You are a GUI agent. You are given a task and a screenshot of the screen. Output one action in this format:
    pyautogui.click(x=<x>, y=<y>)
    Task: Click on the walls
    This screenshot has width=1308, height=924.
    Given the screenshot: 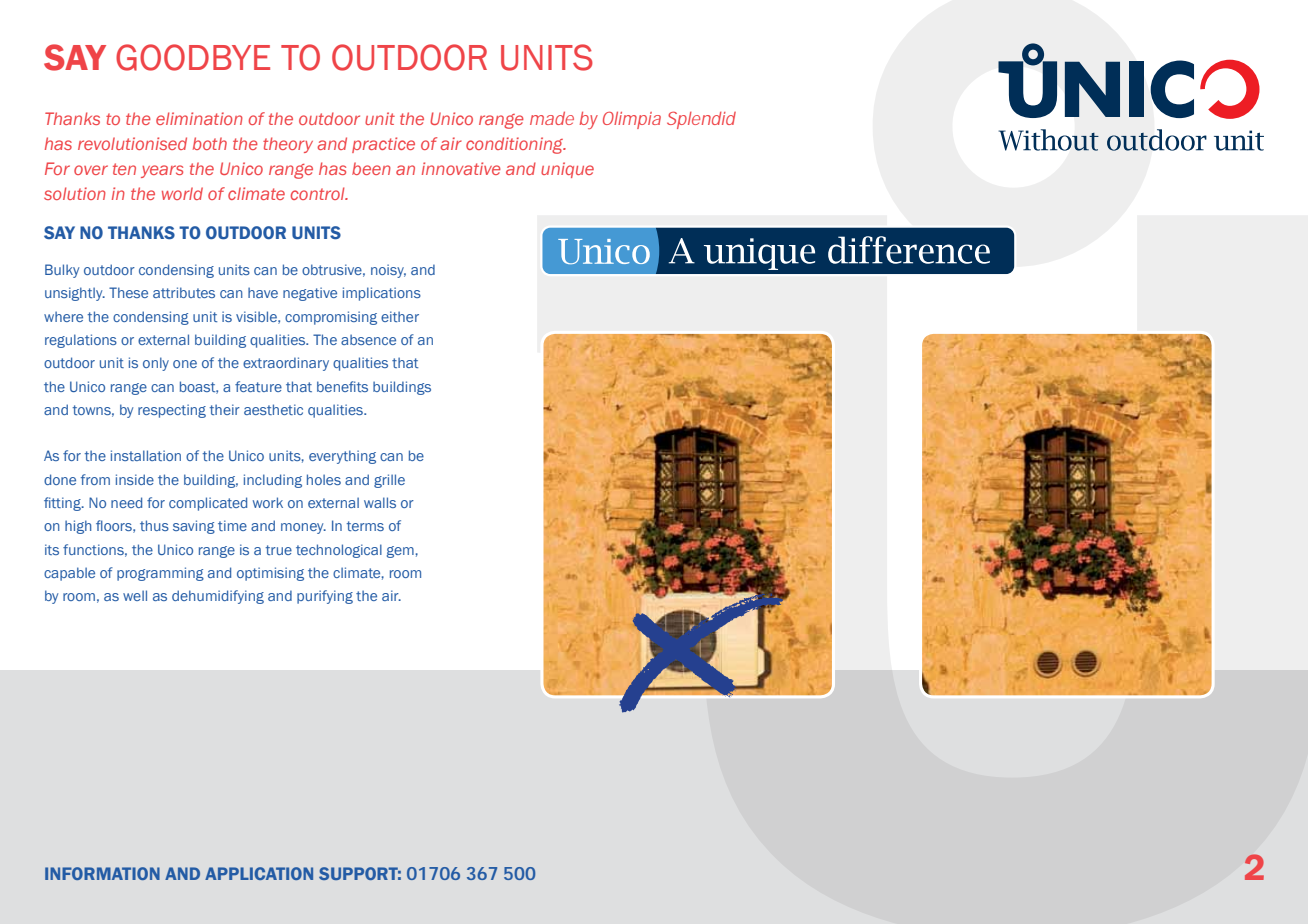 What is the action you would take?
    pyautogui.click(x=380, y=502)
